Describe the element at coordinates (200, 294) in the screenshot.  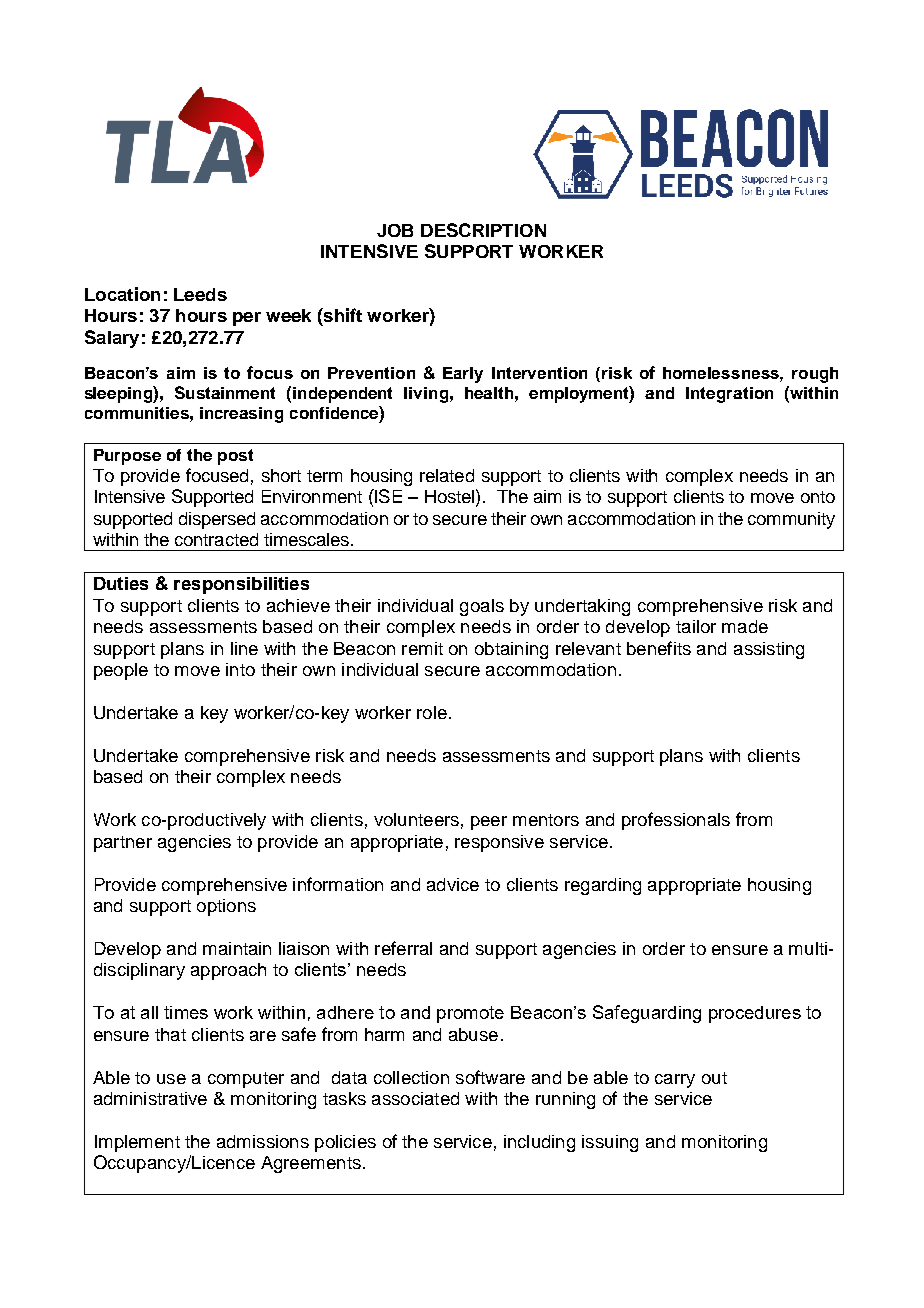
I see `Leeds` at that location.
